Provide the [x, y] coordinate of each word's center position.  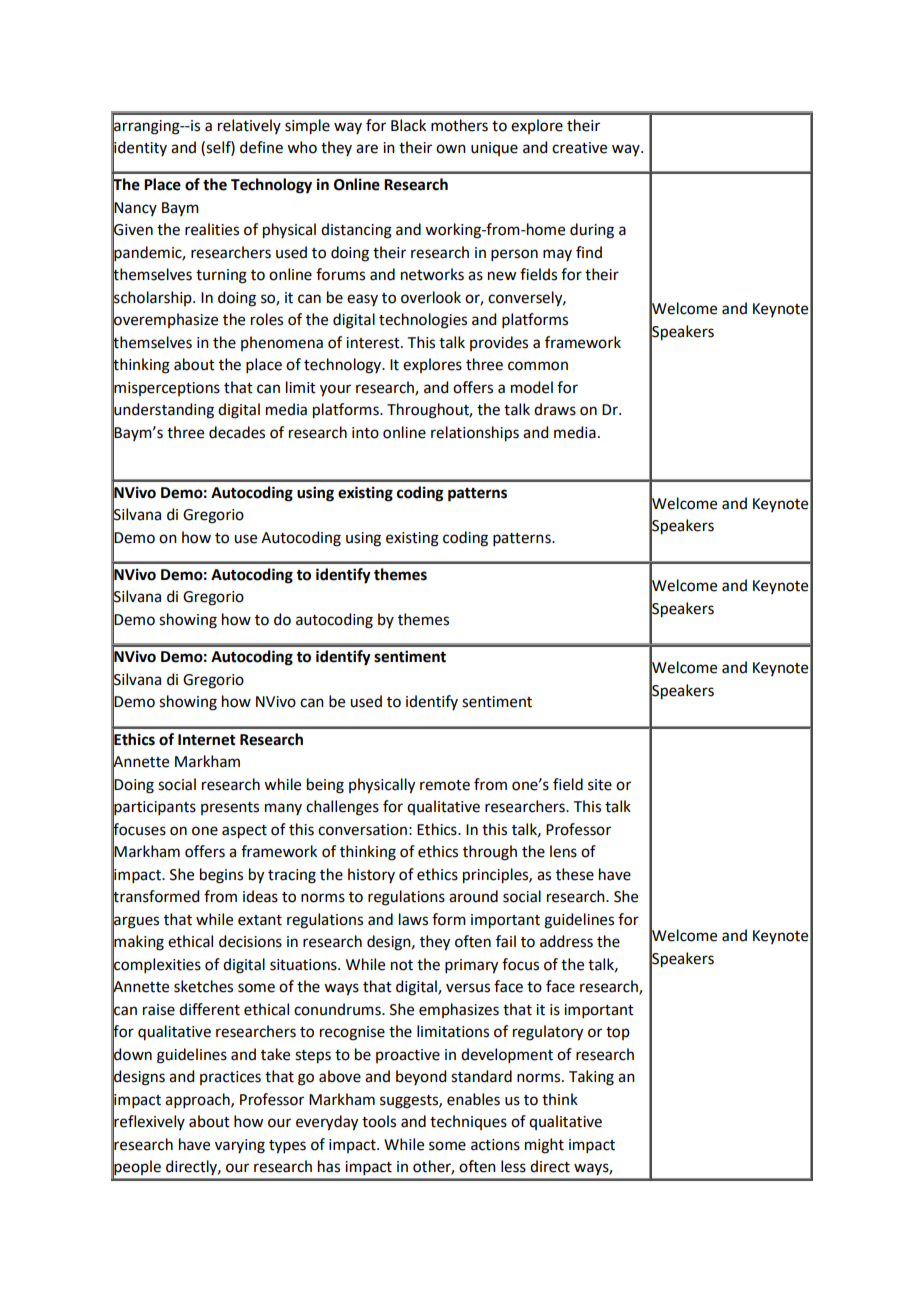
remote [445, 785]
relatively [249, 126]
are [367, 149]
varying [240, 1146]
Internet [207, 740]
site [600, 785]
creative [579, 148]
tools [379, 1121]
